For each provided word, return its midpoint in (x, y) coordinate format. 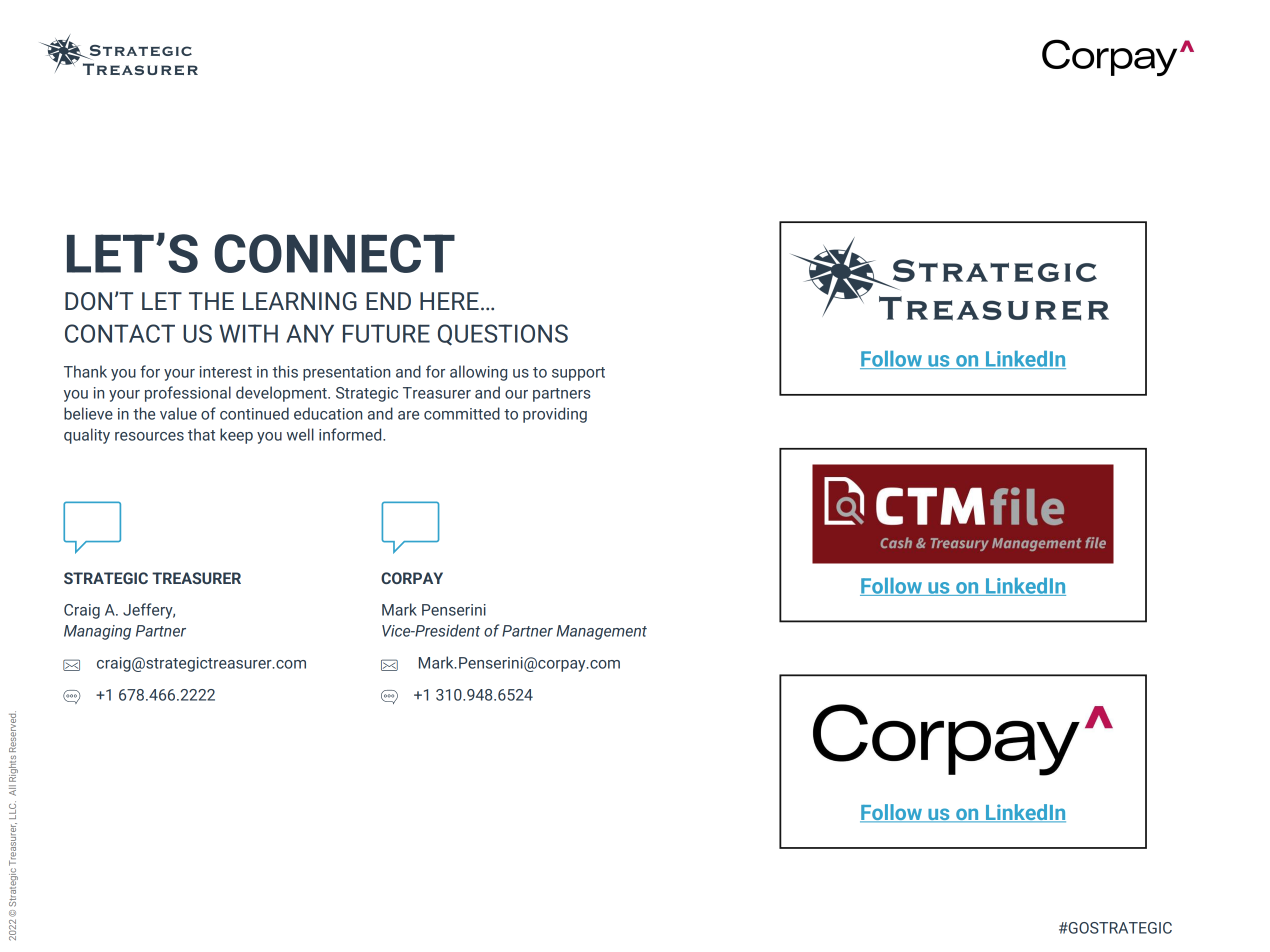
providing (555, 415)
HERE (449, 301)
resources (149, 436)
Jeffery (149, 611)
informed (351, 434)
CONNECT (334, 253)
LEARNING (300, 301)
